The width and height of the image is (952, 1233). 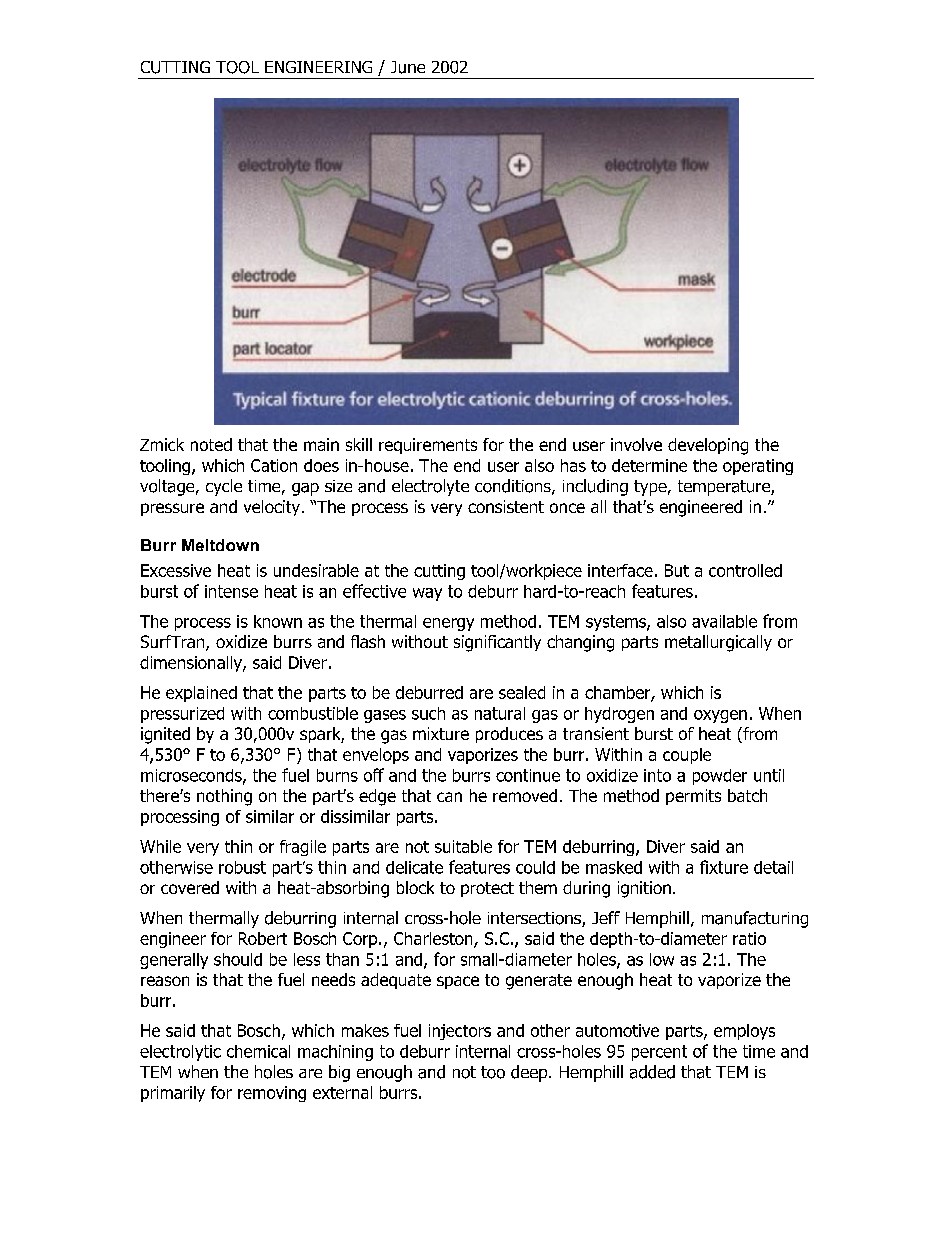 I want to click on requirements, so click(x=428, y=446).
